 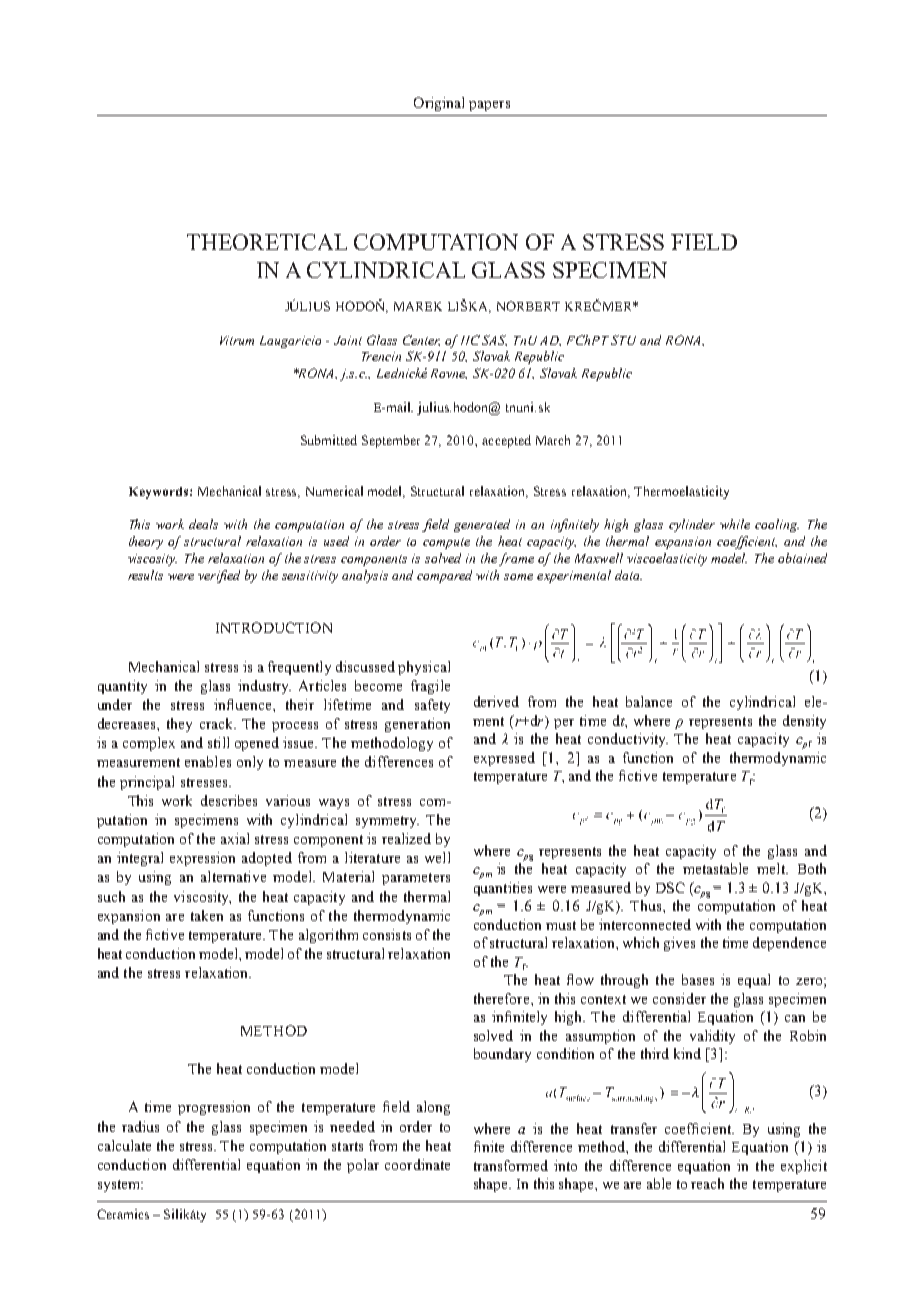 What do you see at coordinates (214, 1108) in the document?
I see `progression` at bounding box center [214, 1108].
